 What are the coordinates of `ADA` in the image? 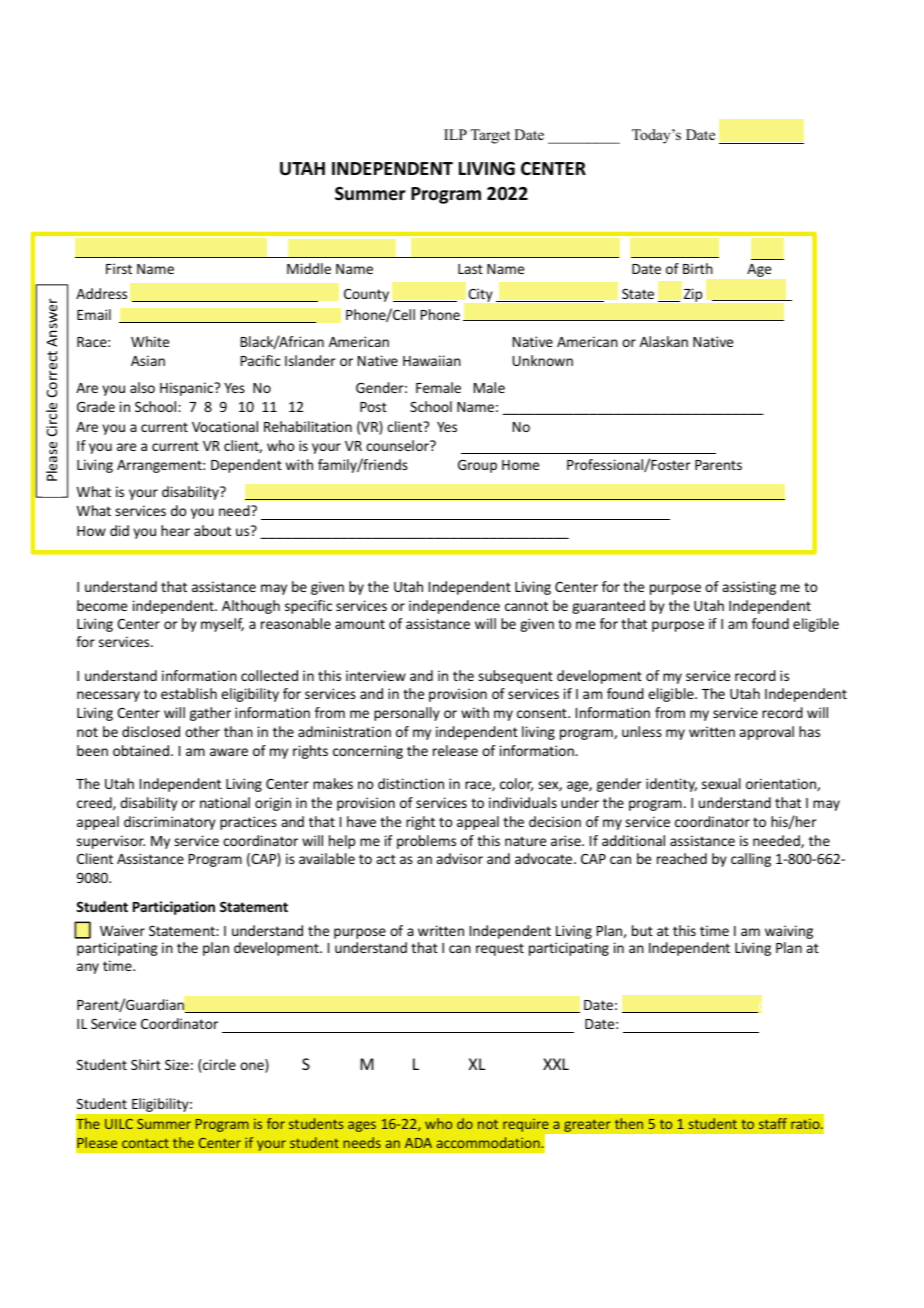 It's located at (418, 1143).
